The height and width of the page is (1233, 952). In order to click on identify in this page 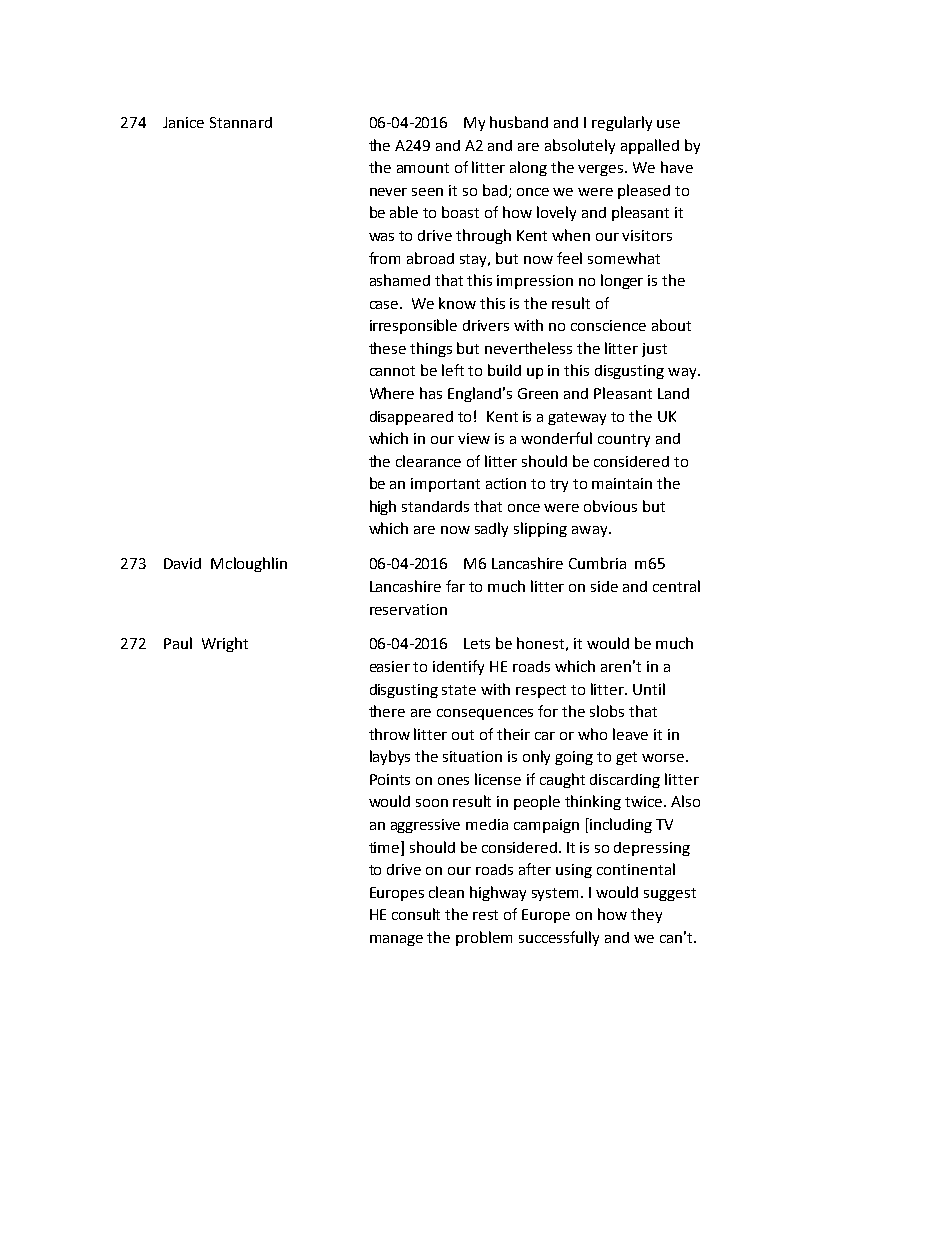, I will do `click(458, 667)`.
